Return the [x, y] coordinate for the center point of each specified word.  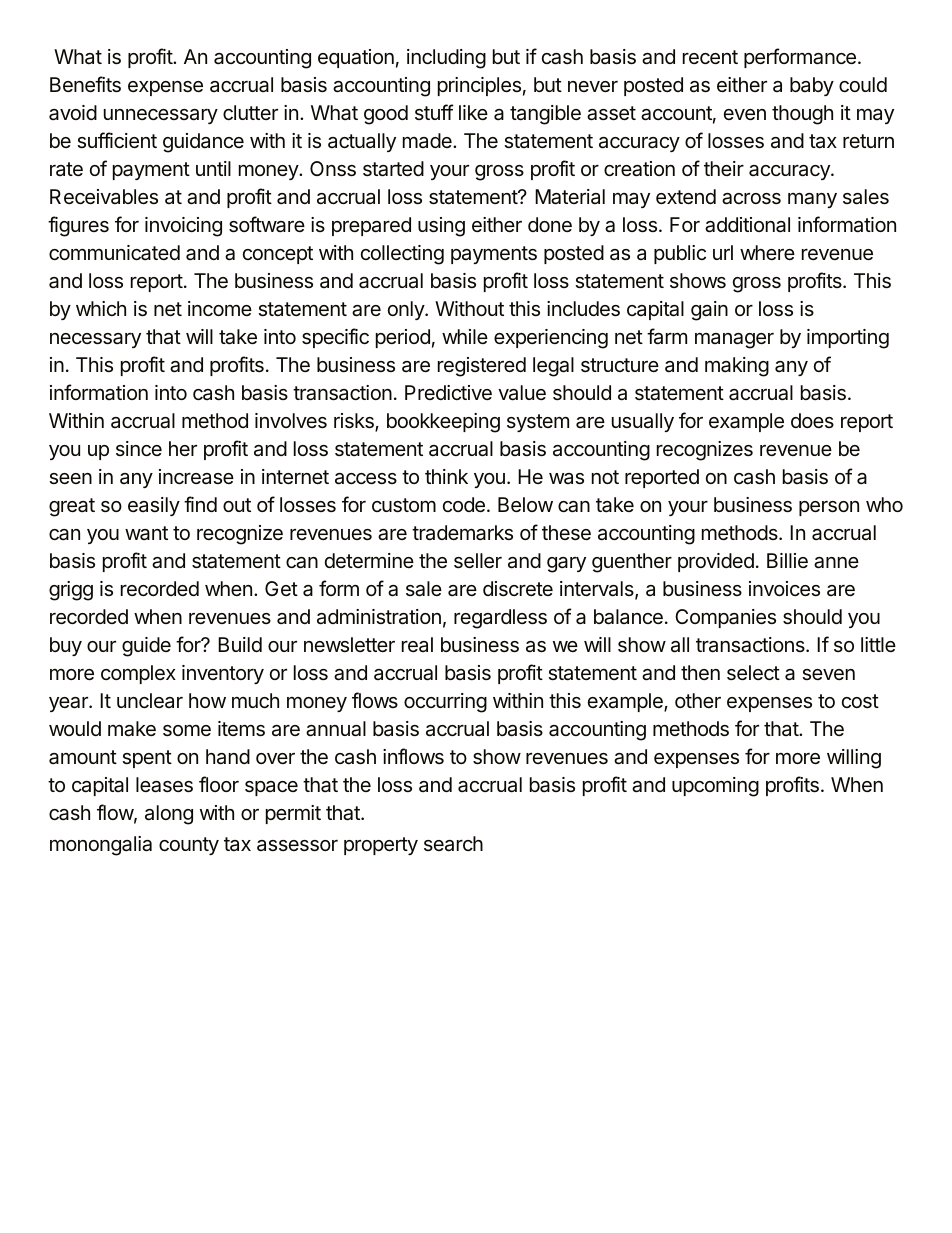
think [446, 476]
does [812, 420]
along [169, 815]
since [139, 448]
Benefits [85, 84]
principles [479, 86]
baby [812, 86]
